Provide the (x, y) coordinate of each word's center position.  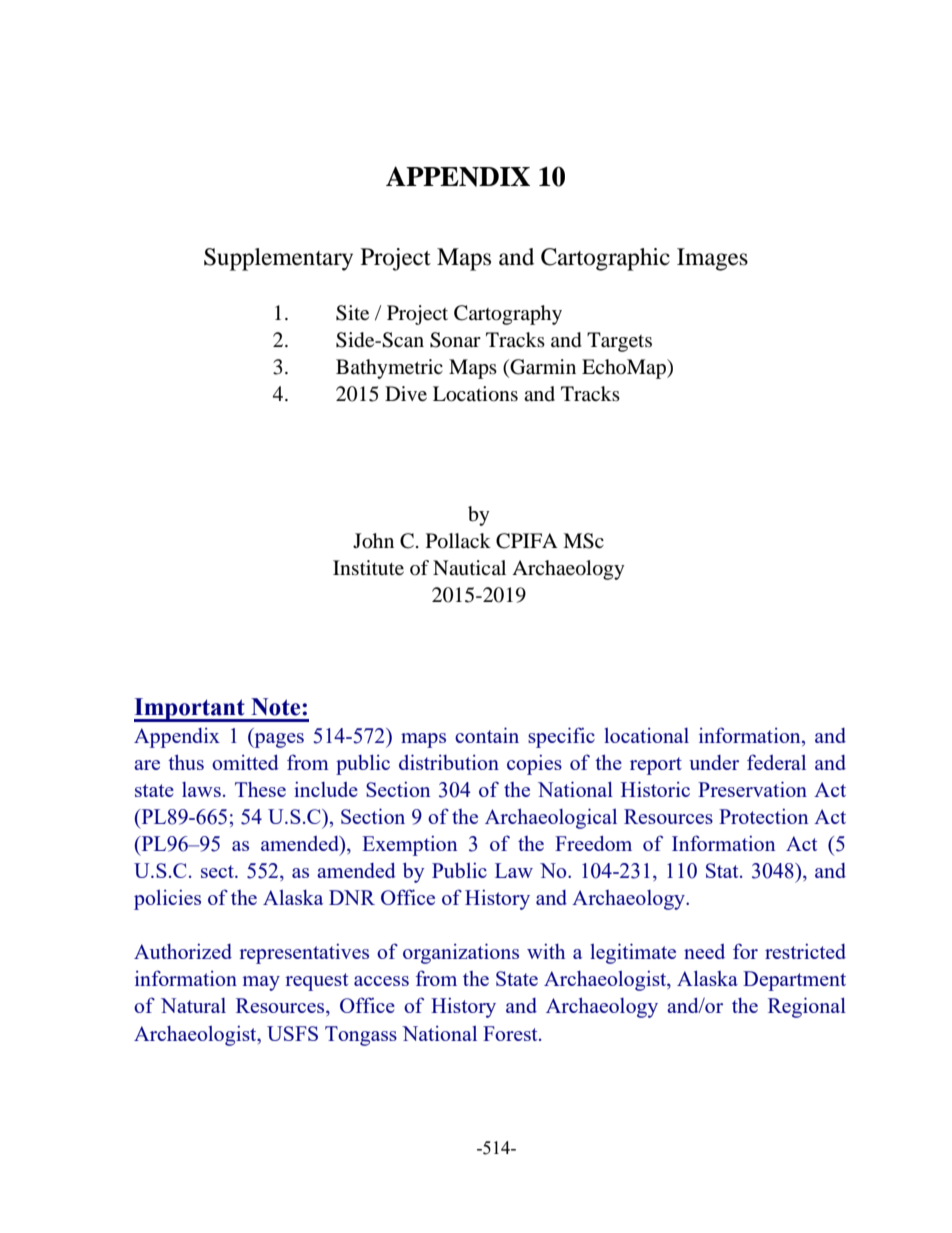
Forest (511, 1033)
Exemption (410, 845)
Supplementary (278, 259)
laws (201, 789)
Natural (193, 1005)
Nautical (469, 568)
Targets (619, 342)
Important (190, 710)
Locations (475, 394)
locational (646, 735)
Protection (764, 816)
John (373, 541)
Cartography (508, 315)
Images (712, 259)
